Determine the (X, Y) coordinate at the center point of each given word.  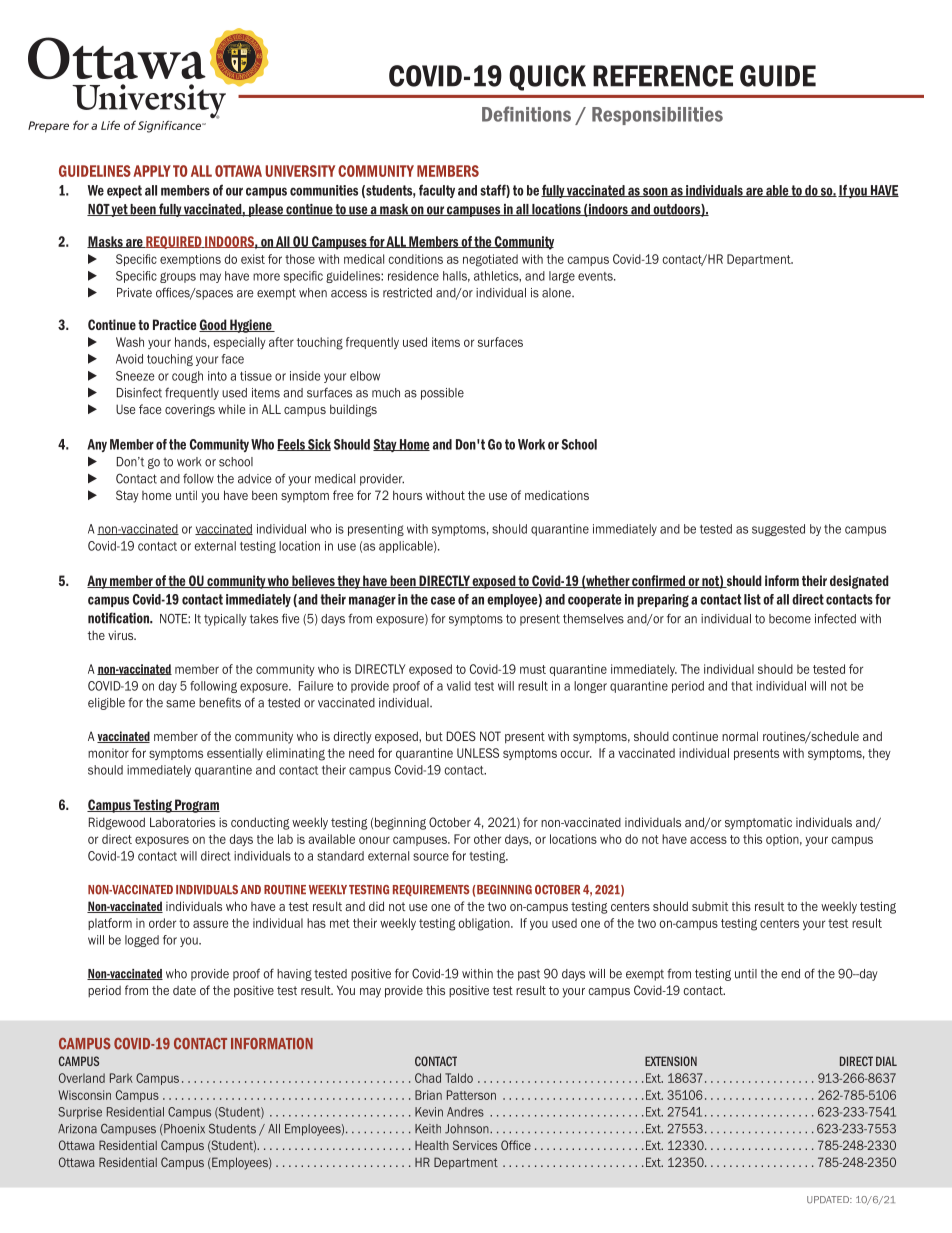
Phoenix (183, 1130)
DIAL (886, 1061)
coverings (190, 410)
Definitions (526, 114)
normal (740, 736)
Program (196, 806)
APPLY (152, 171)
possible (442, 394)
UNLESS (478, 753)
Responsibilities (657, 116)
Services (475, 1145)
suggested (778, 530)
